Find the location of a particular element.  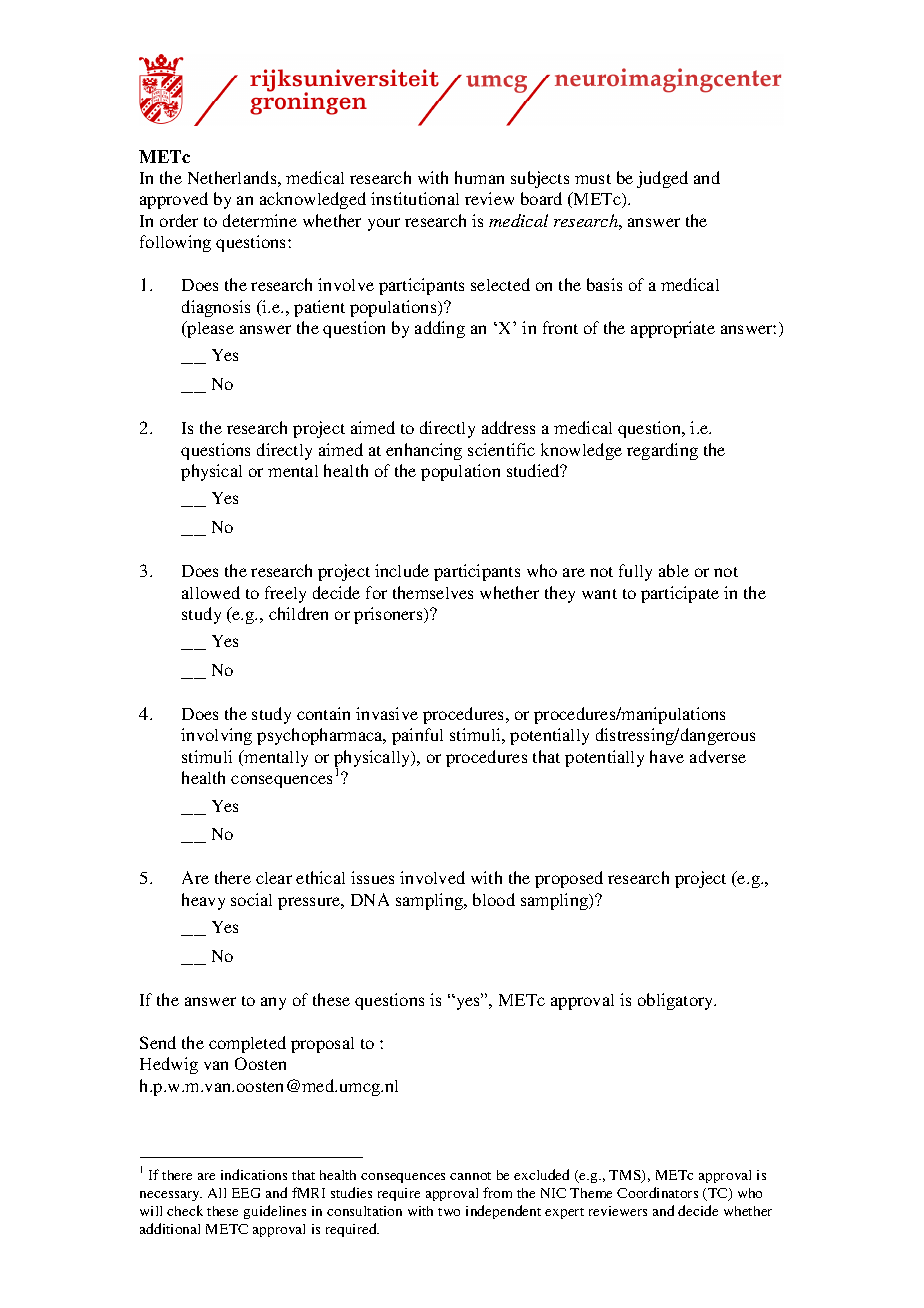

judged is located at coordinates (662, 179).
